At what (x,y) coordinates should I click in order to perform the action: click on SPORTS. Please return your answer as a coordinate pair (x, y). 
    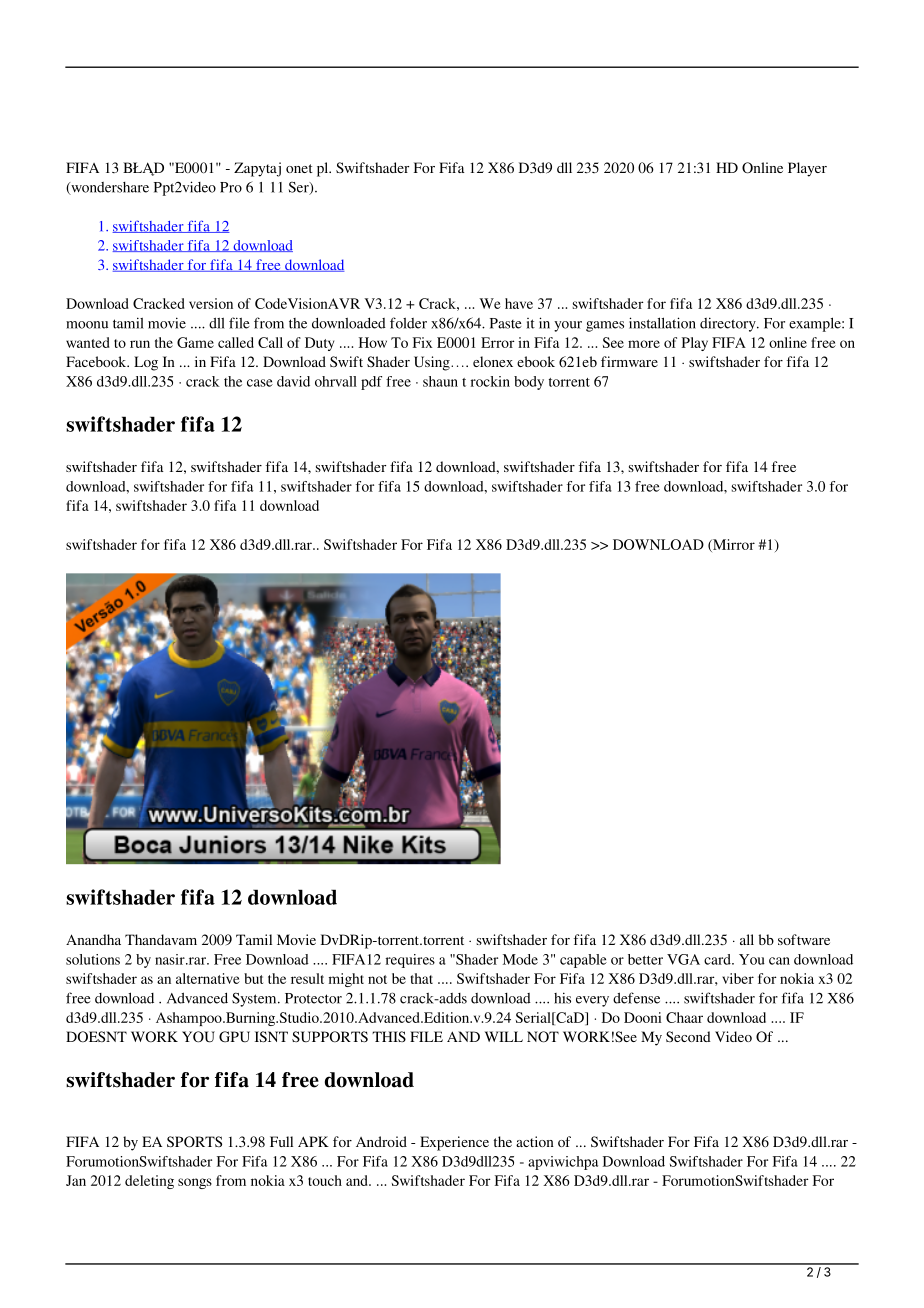
    Looking at the image, I should click on (194, 1142).
